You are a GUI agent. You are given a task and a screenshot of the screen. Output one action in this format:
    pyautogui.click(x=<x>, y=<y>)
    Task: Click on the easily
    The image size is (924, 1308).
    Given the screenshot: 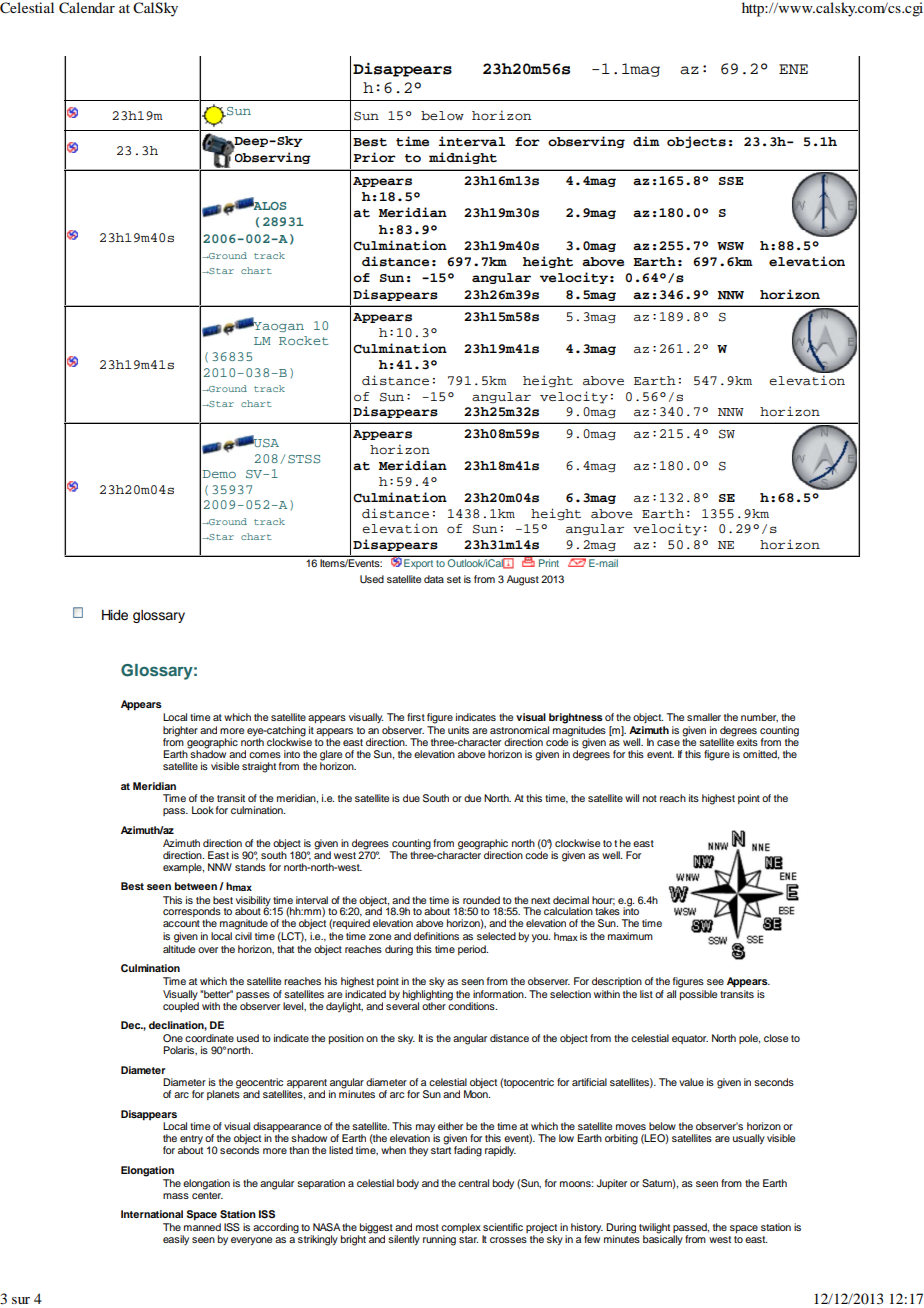 What is the action you would take?
    pyautogui.click(x=176, y=1240)
